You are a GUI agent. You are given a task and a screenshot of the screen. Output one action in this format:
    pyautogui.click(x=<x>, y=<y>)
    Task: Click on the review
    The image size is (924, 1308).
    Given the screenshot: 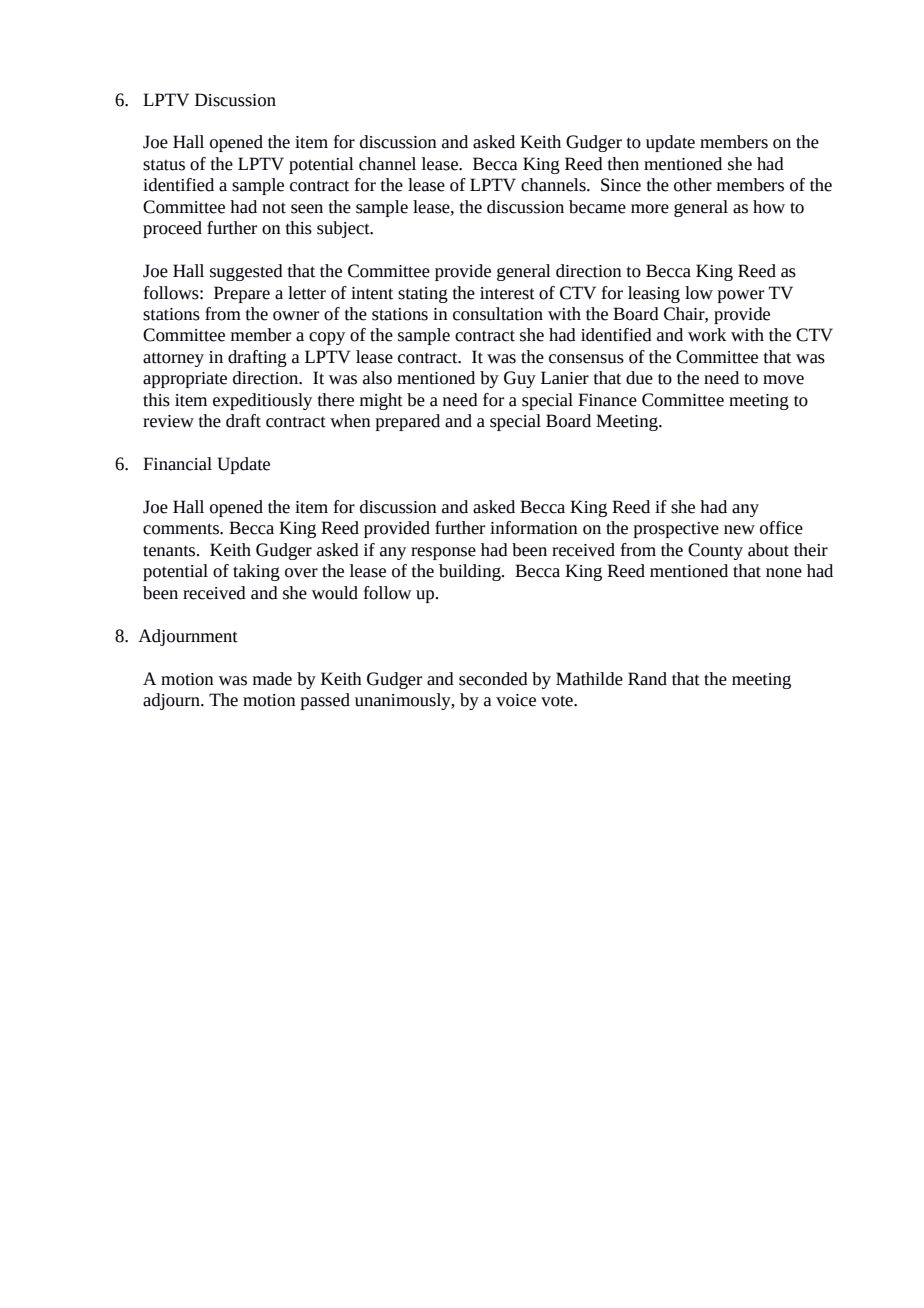 What is the action you would take?
    pyautogui.click(x=168, y=421)
